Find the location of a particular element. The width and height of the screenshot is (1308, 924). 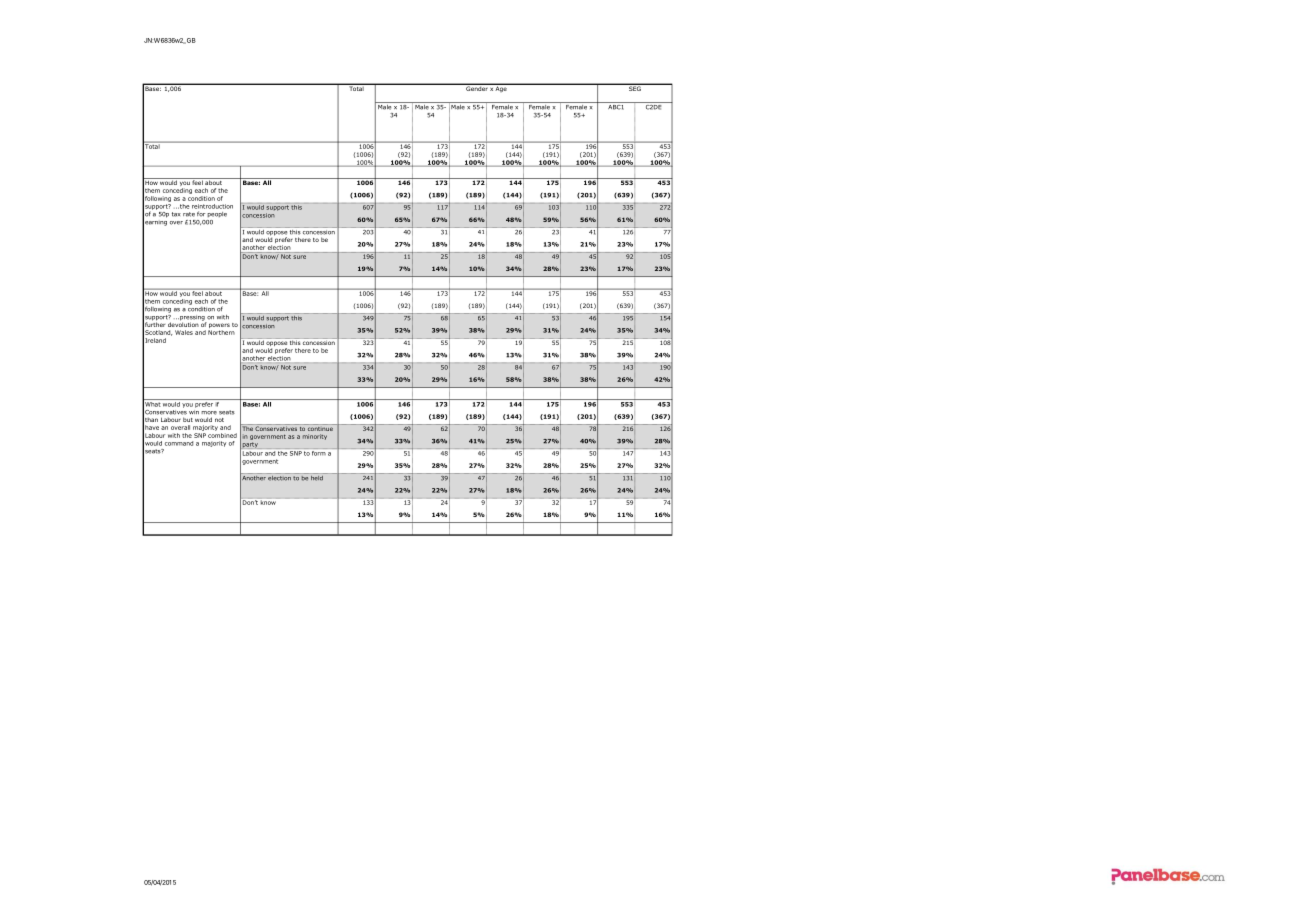

Age is located at coordinates (501, 88).
